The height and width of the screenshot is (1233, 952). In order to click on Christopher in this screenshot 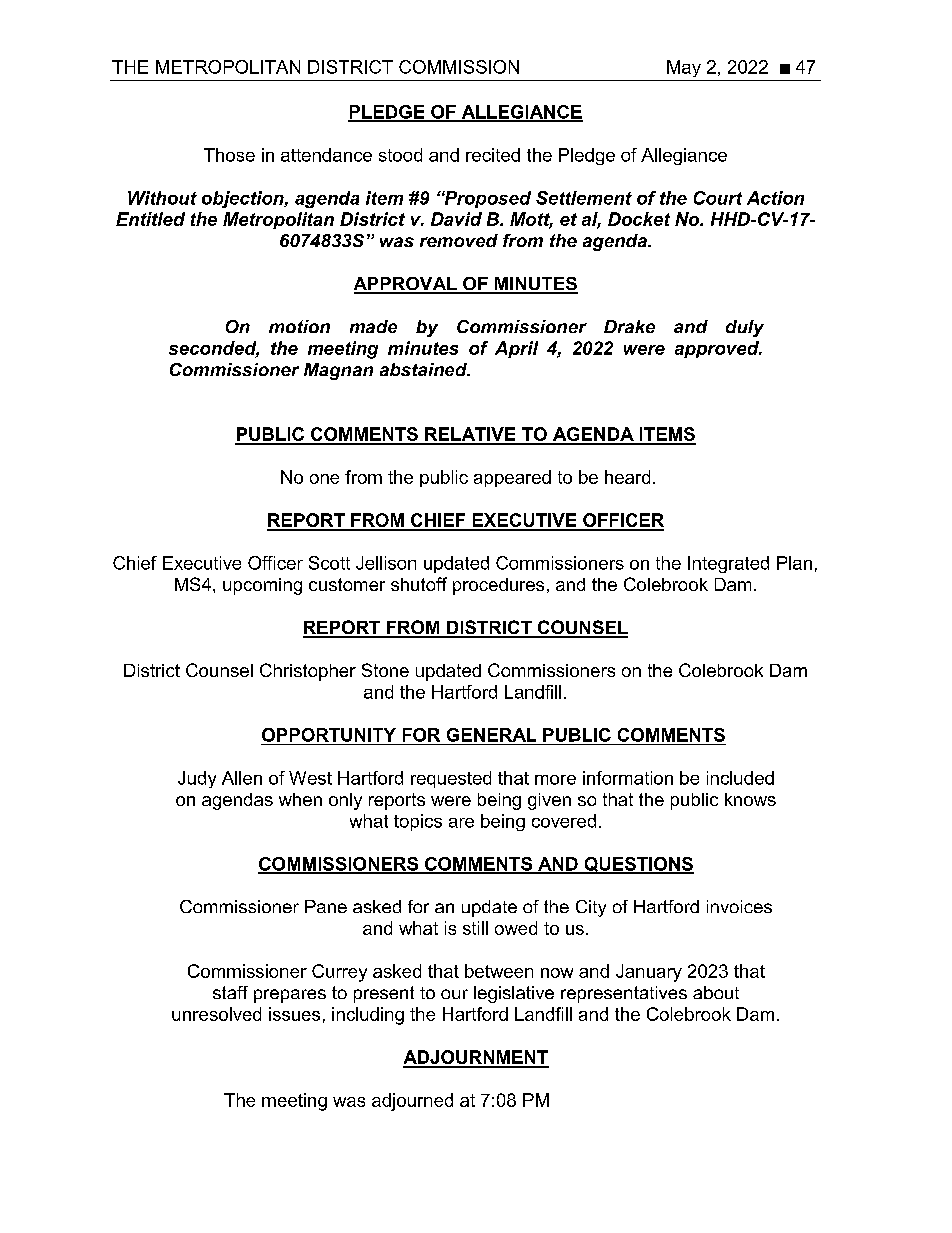, I will do `click(308, 672)`.
